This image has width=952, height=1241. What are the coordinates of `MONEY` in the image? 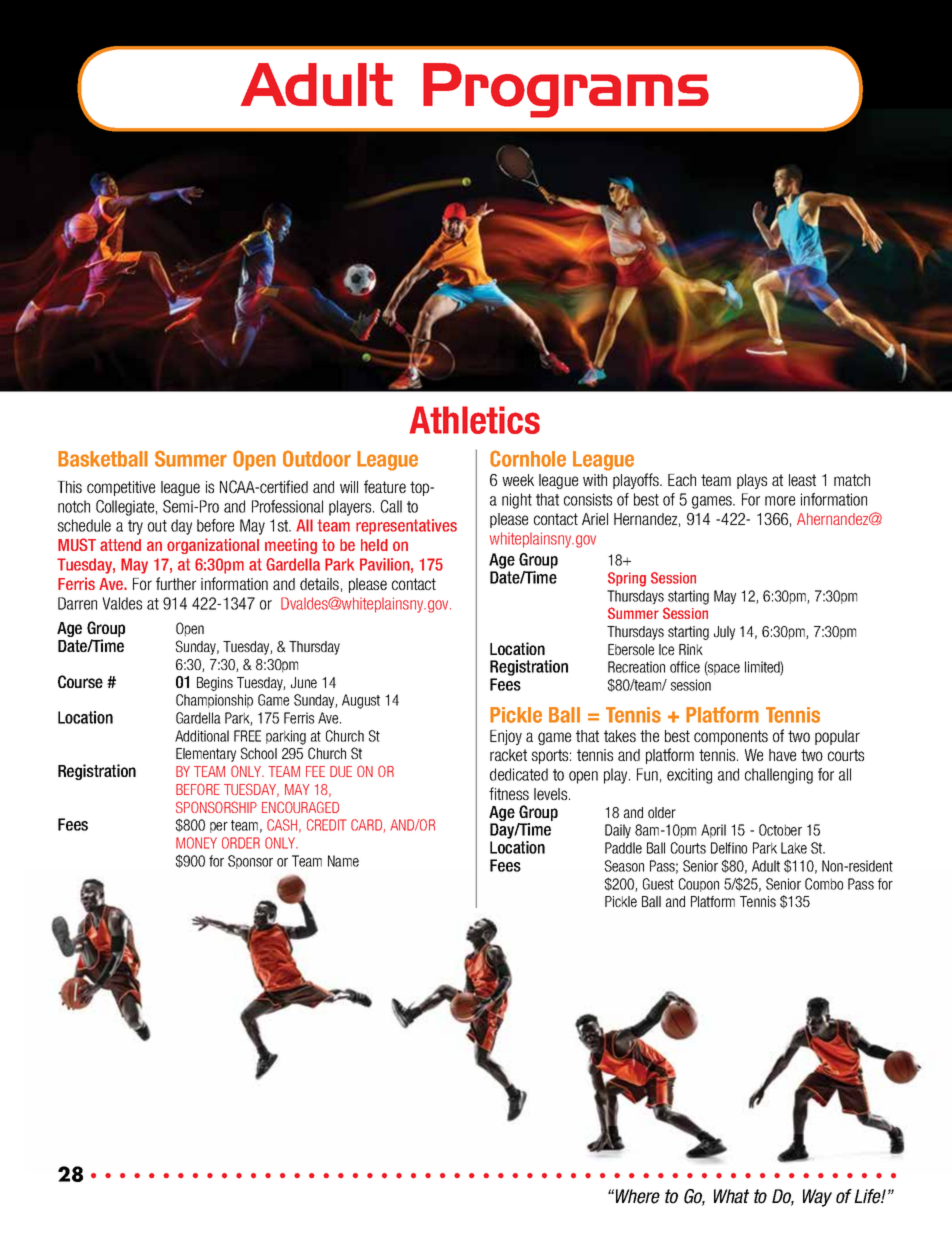 It's located at (196, 843).
